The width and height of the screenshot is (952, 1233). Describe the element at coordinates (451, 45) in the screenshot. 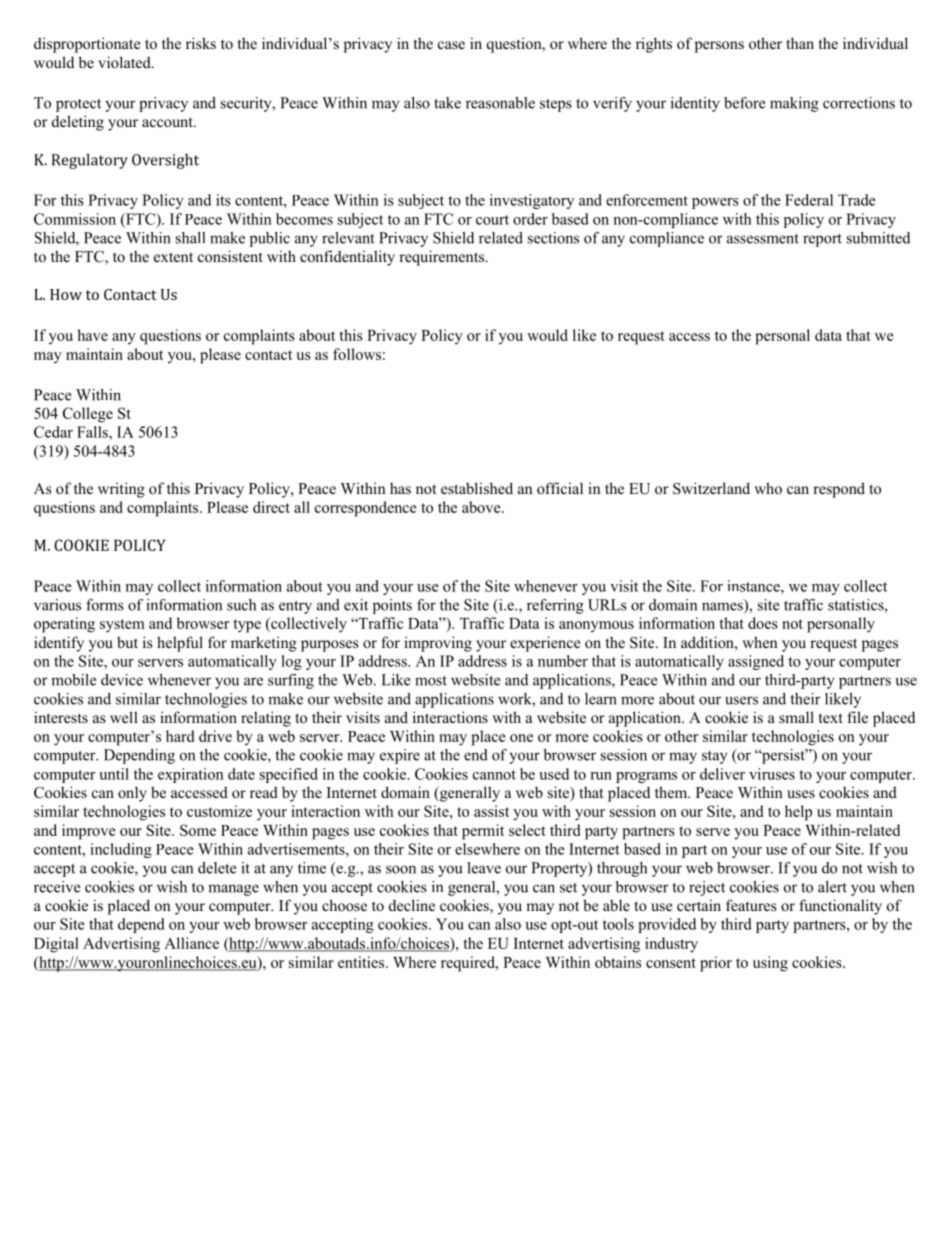

I see `case` at that location.
